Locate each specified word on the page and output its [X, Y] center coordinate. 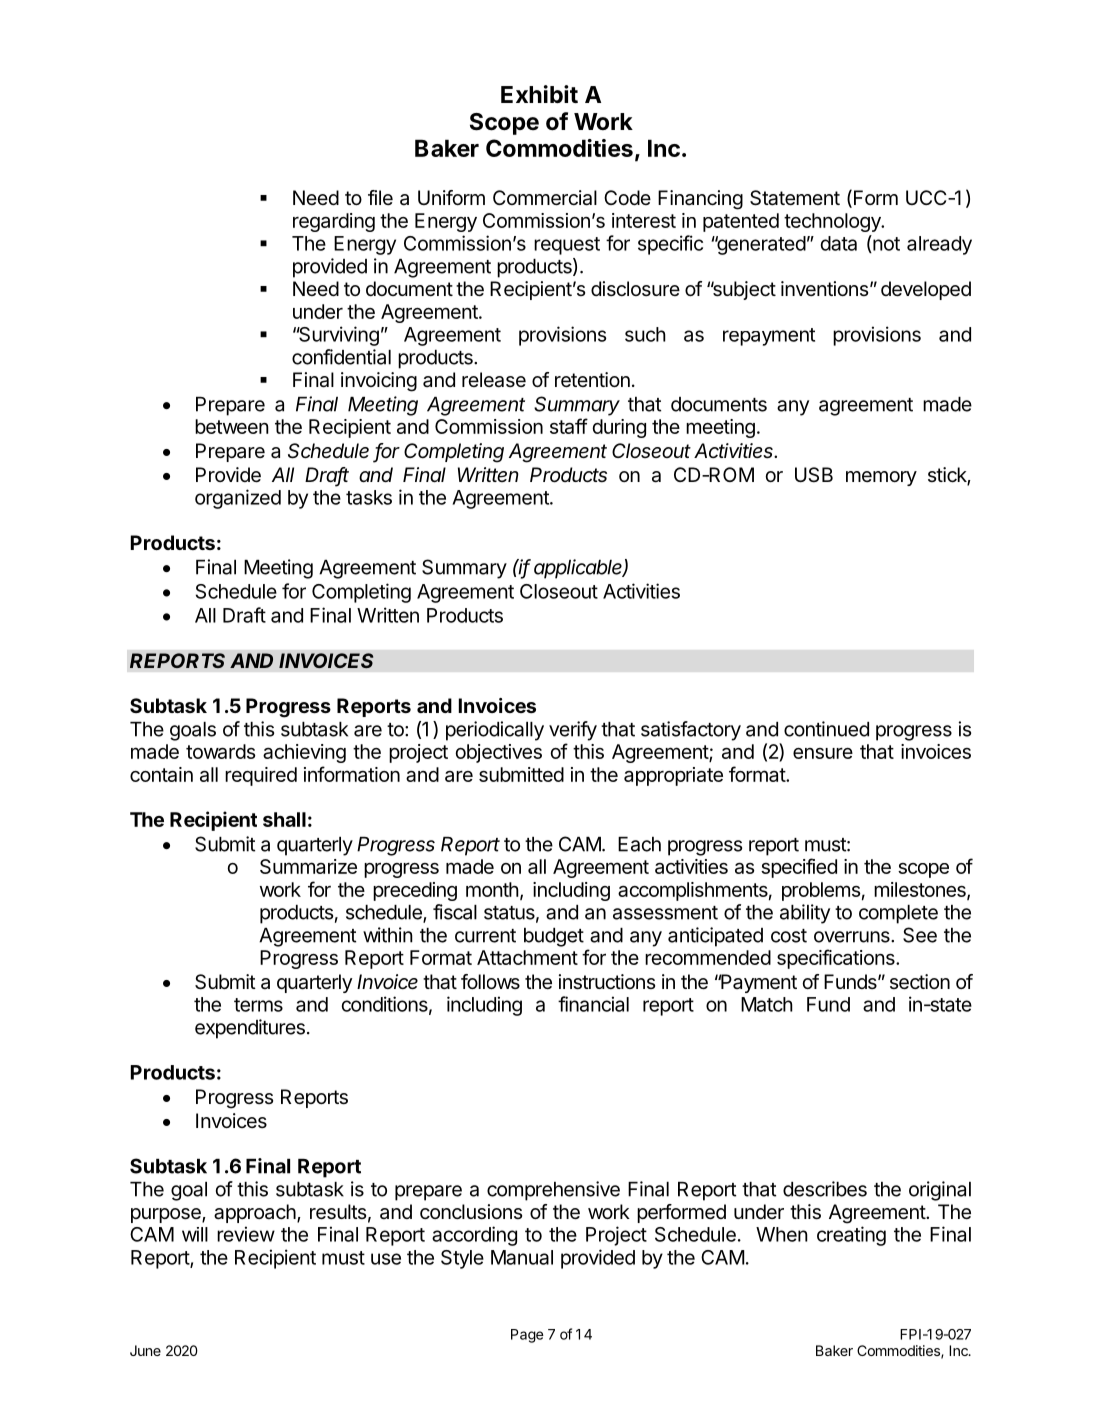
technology [833, 222]
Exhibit [539, 94]
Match [767, 1004]
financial [593, 1004]
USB [814, 475]
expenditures [250, 1029]
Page [527, 1336]
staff [569, 426]
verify [573, 731]
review [246, 1234]
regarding [334, 222]
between [232, 426]
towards [221, 751]
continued [826, 729]
